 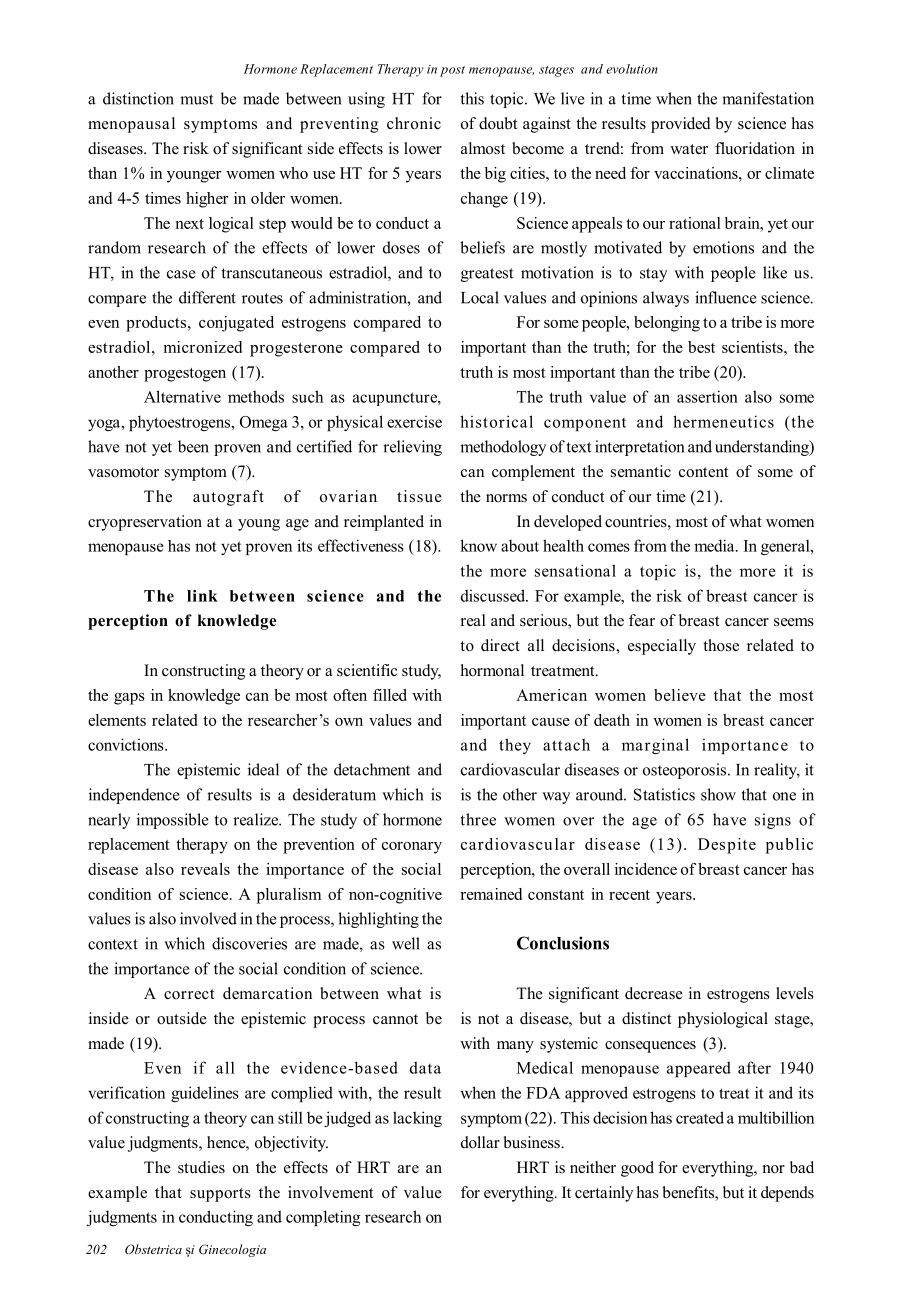 I want to click on Despite, so click(x=727, y=846).
